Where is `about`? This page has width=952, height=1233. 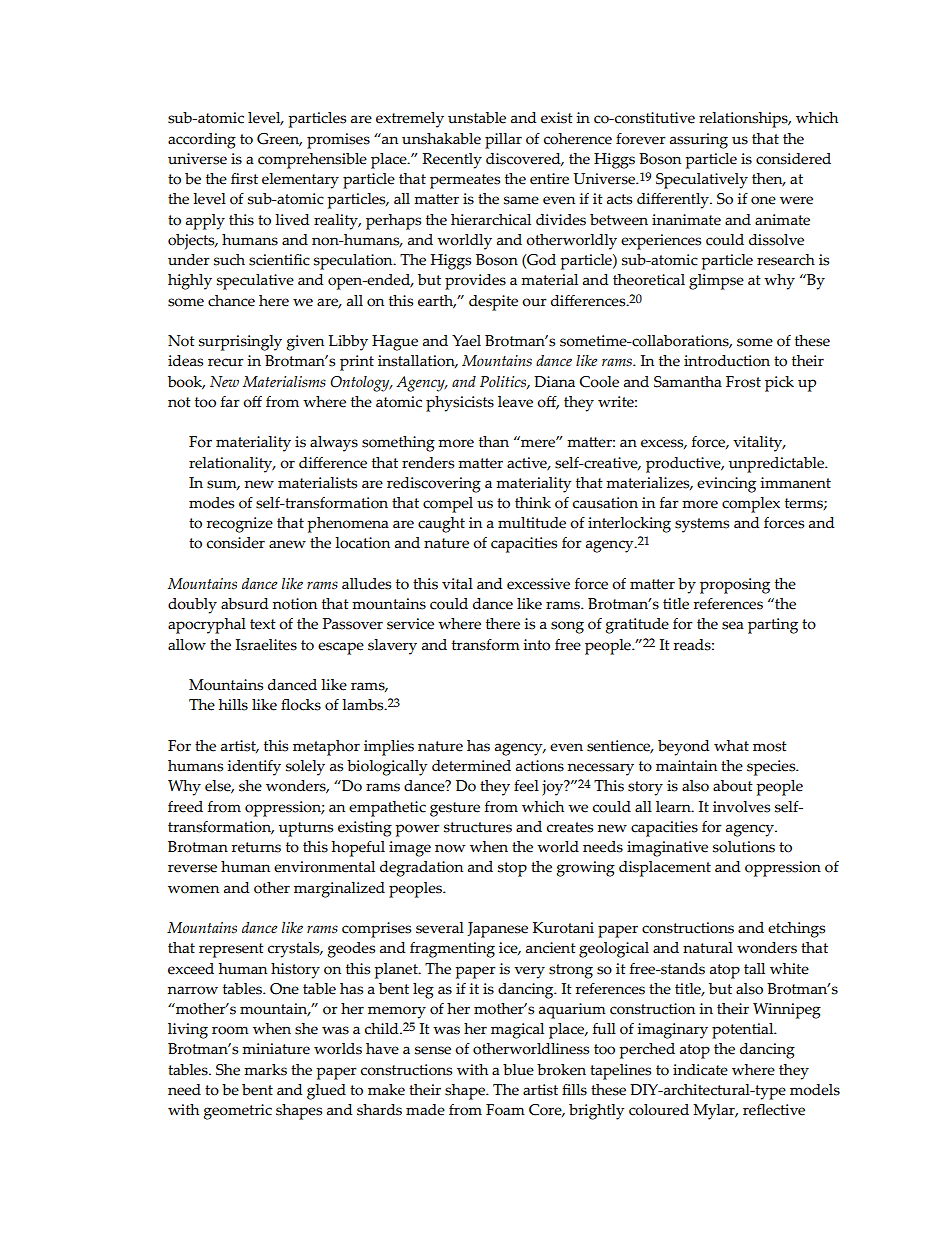 about is located at coordinates (733, 786).
